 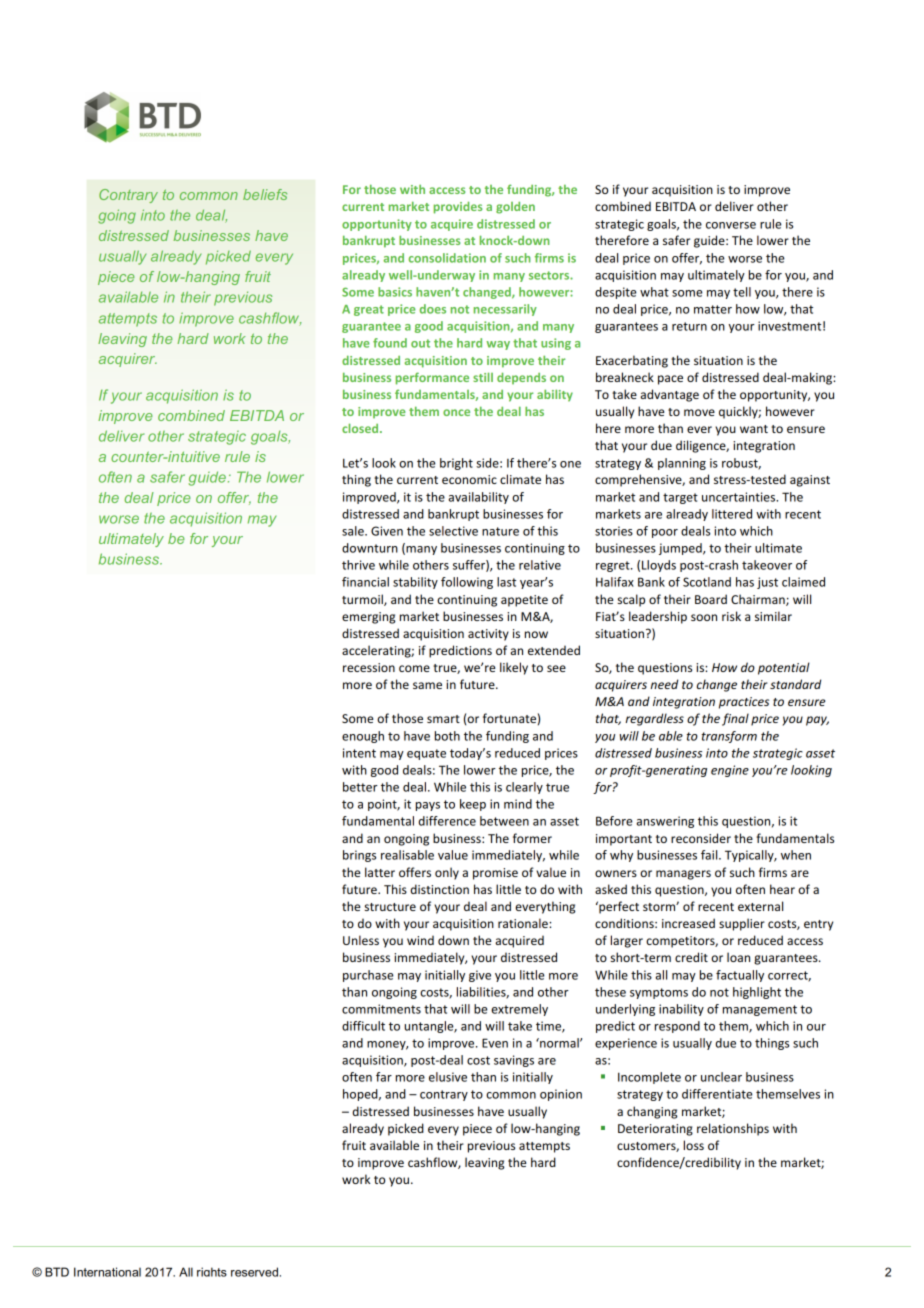 What do you see at coordinates (265, 194) in the image?
I see `beliefs` at bounding box center [265, 194].
